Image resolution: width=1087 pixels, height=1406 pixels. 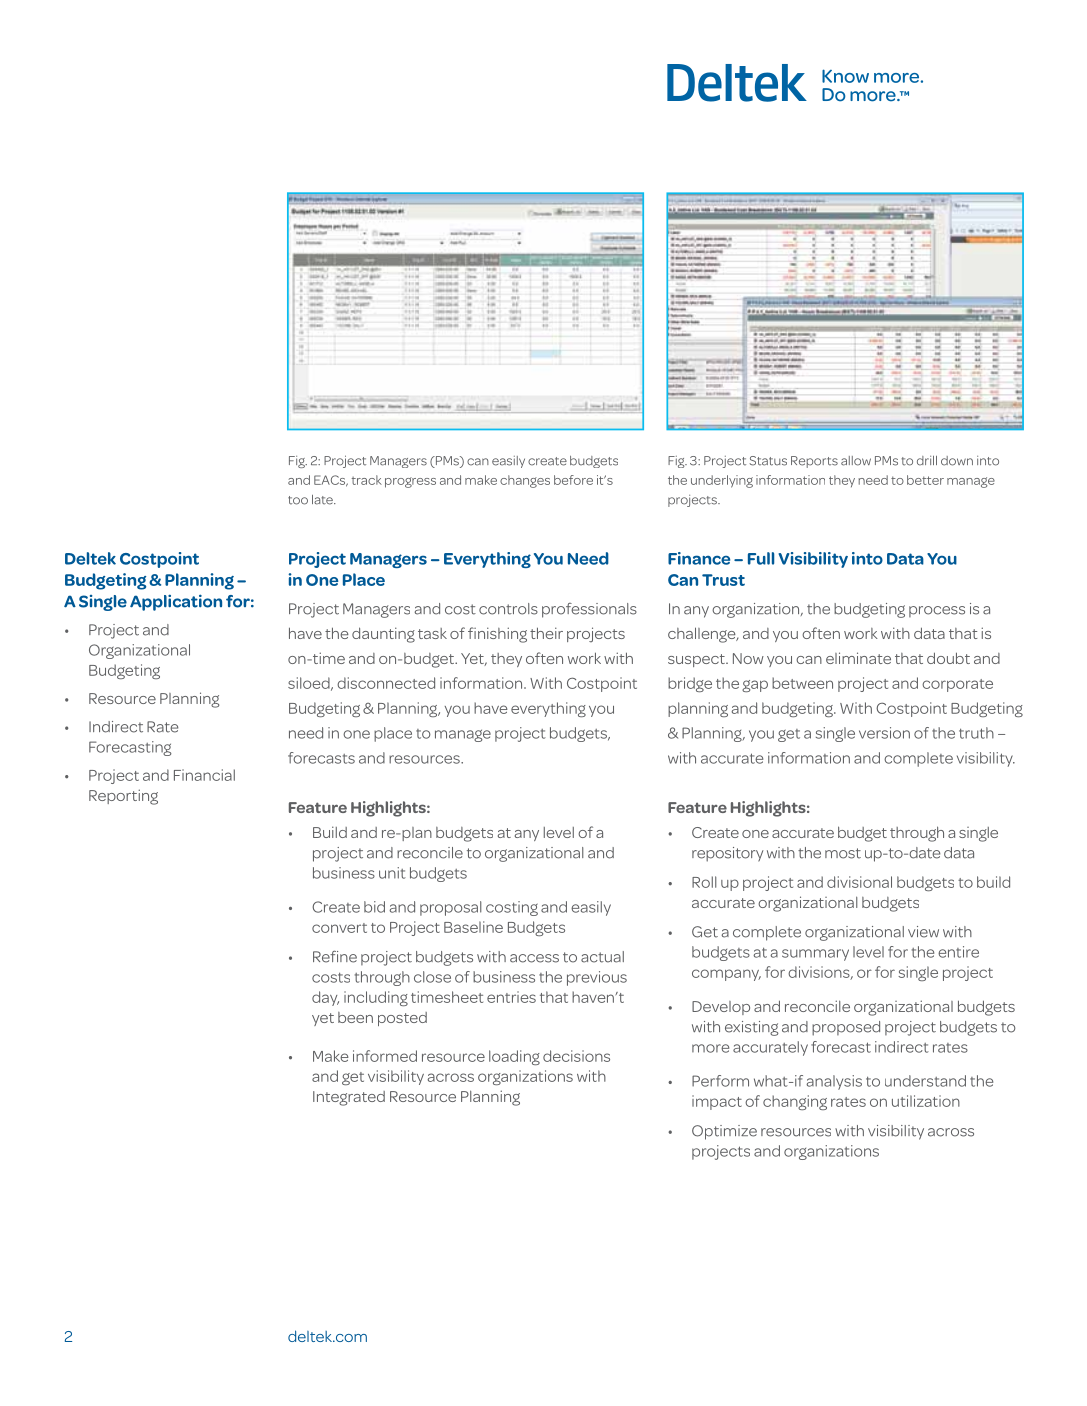 I want to click on better, so click(x=925, y=480).
